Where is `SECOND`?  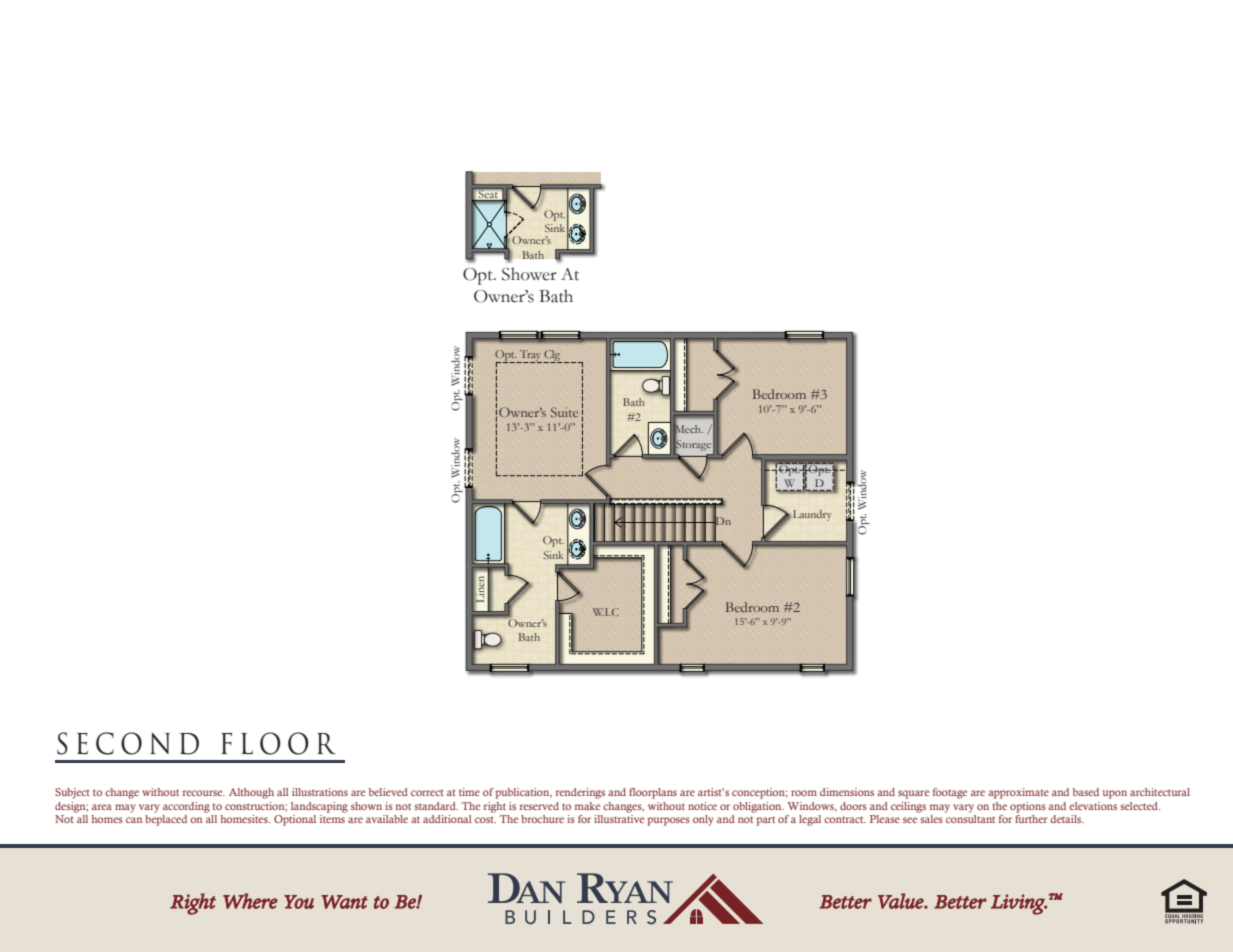
SECOND is located at coordinates (128, 743).
